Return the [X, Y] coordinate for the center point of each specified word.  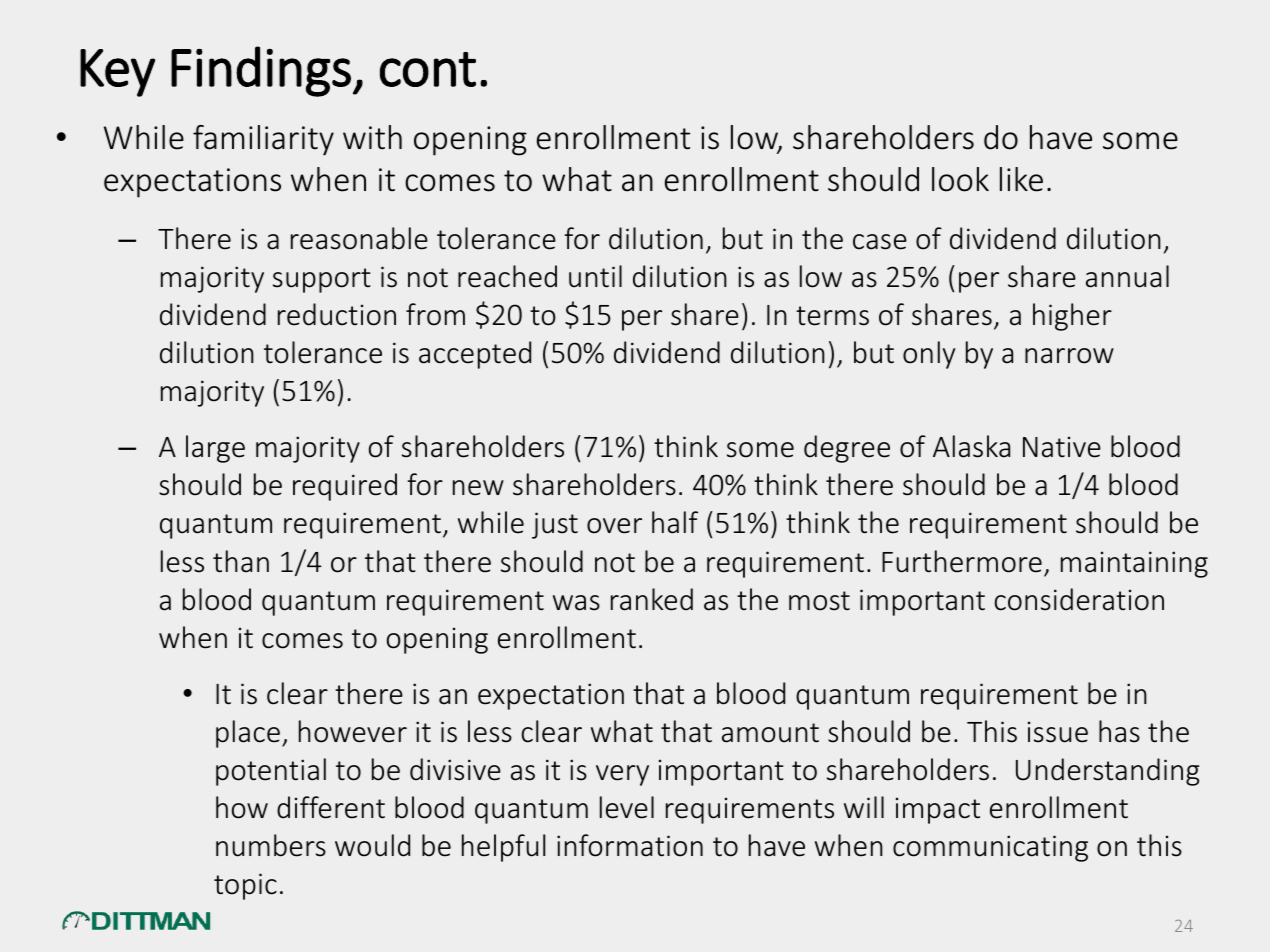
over [614, 526]
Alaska [971, 446]
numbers [271, 845]
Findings [261, 71]
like [1021, 179]
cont [428, 69]
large [215, 449]
